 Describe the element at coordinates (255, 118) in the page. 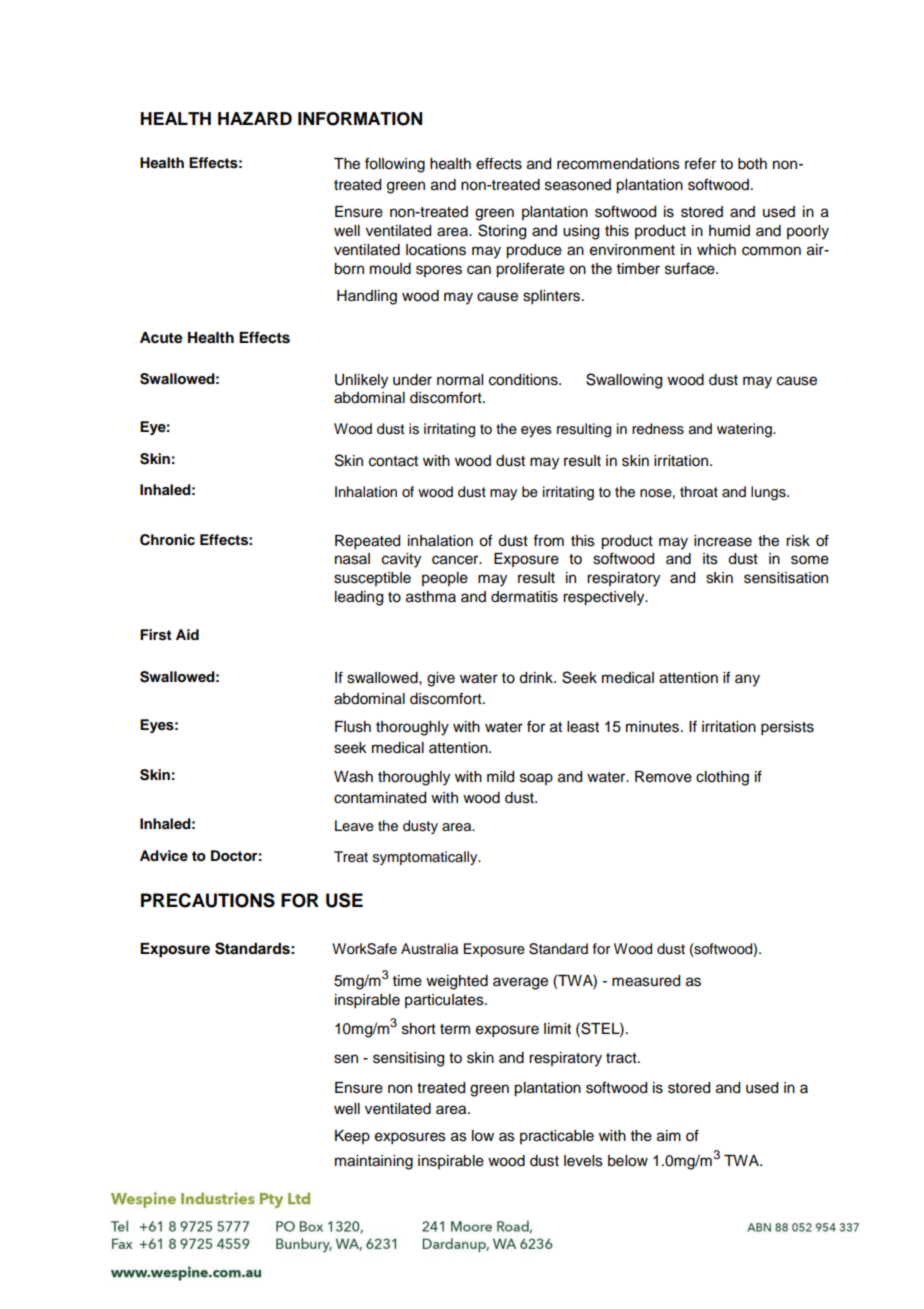

I see `HAZARD` at that location.
